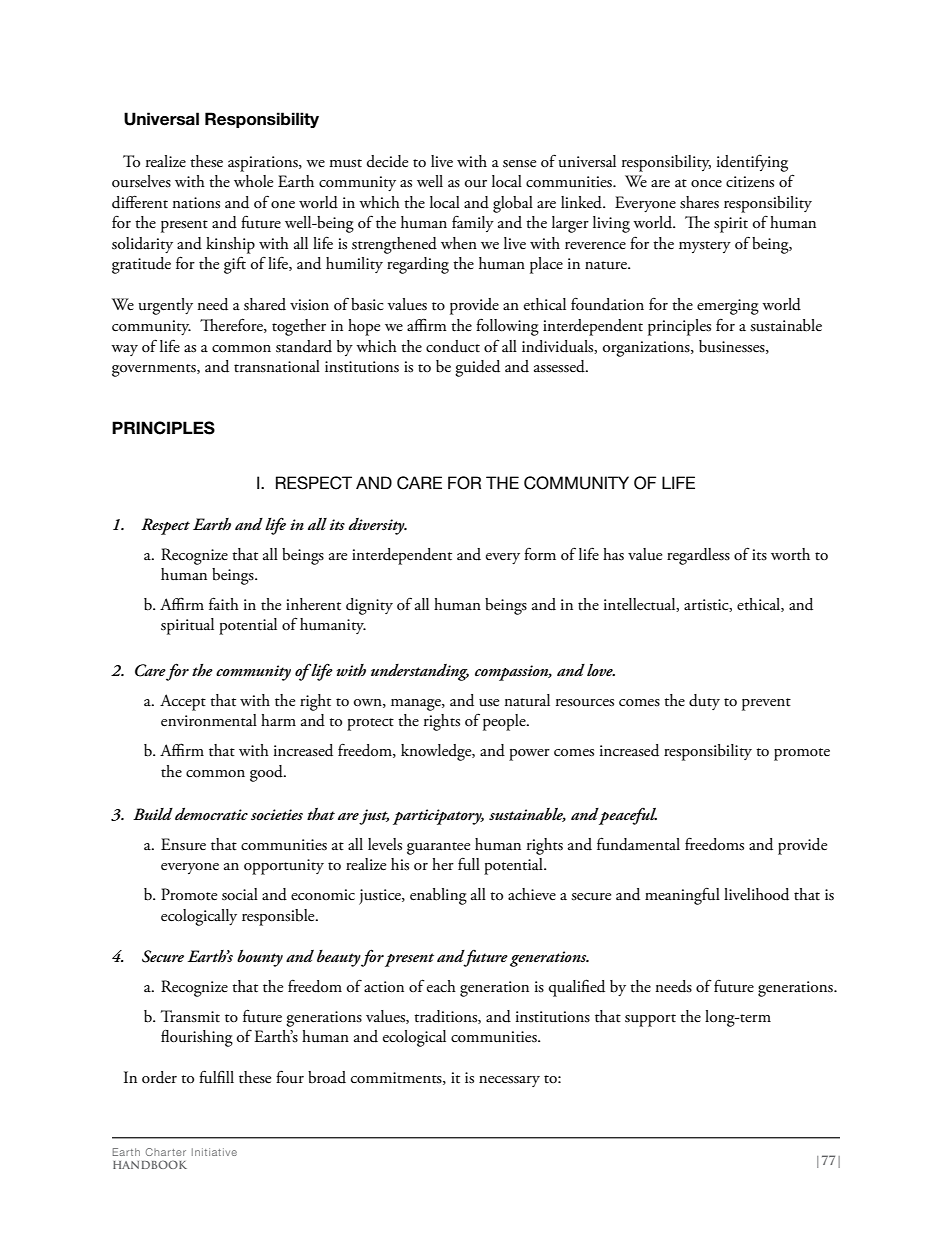 This screenshot has height=1233, width=952. What do you see at coordinates (647, 349) in the screenshot?
I see `organizations` at bounding box center [647, 349].
